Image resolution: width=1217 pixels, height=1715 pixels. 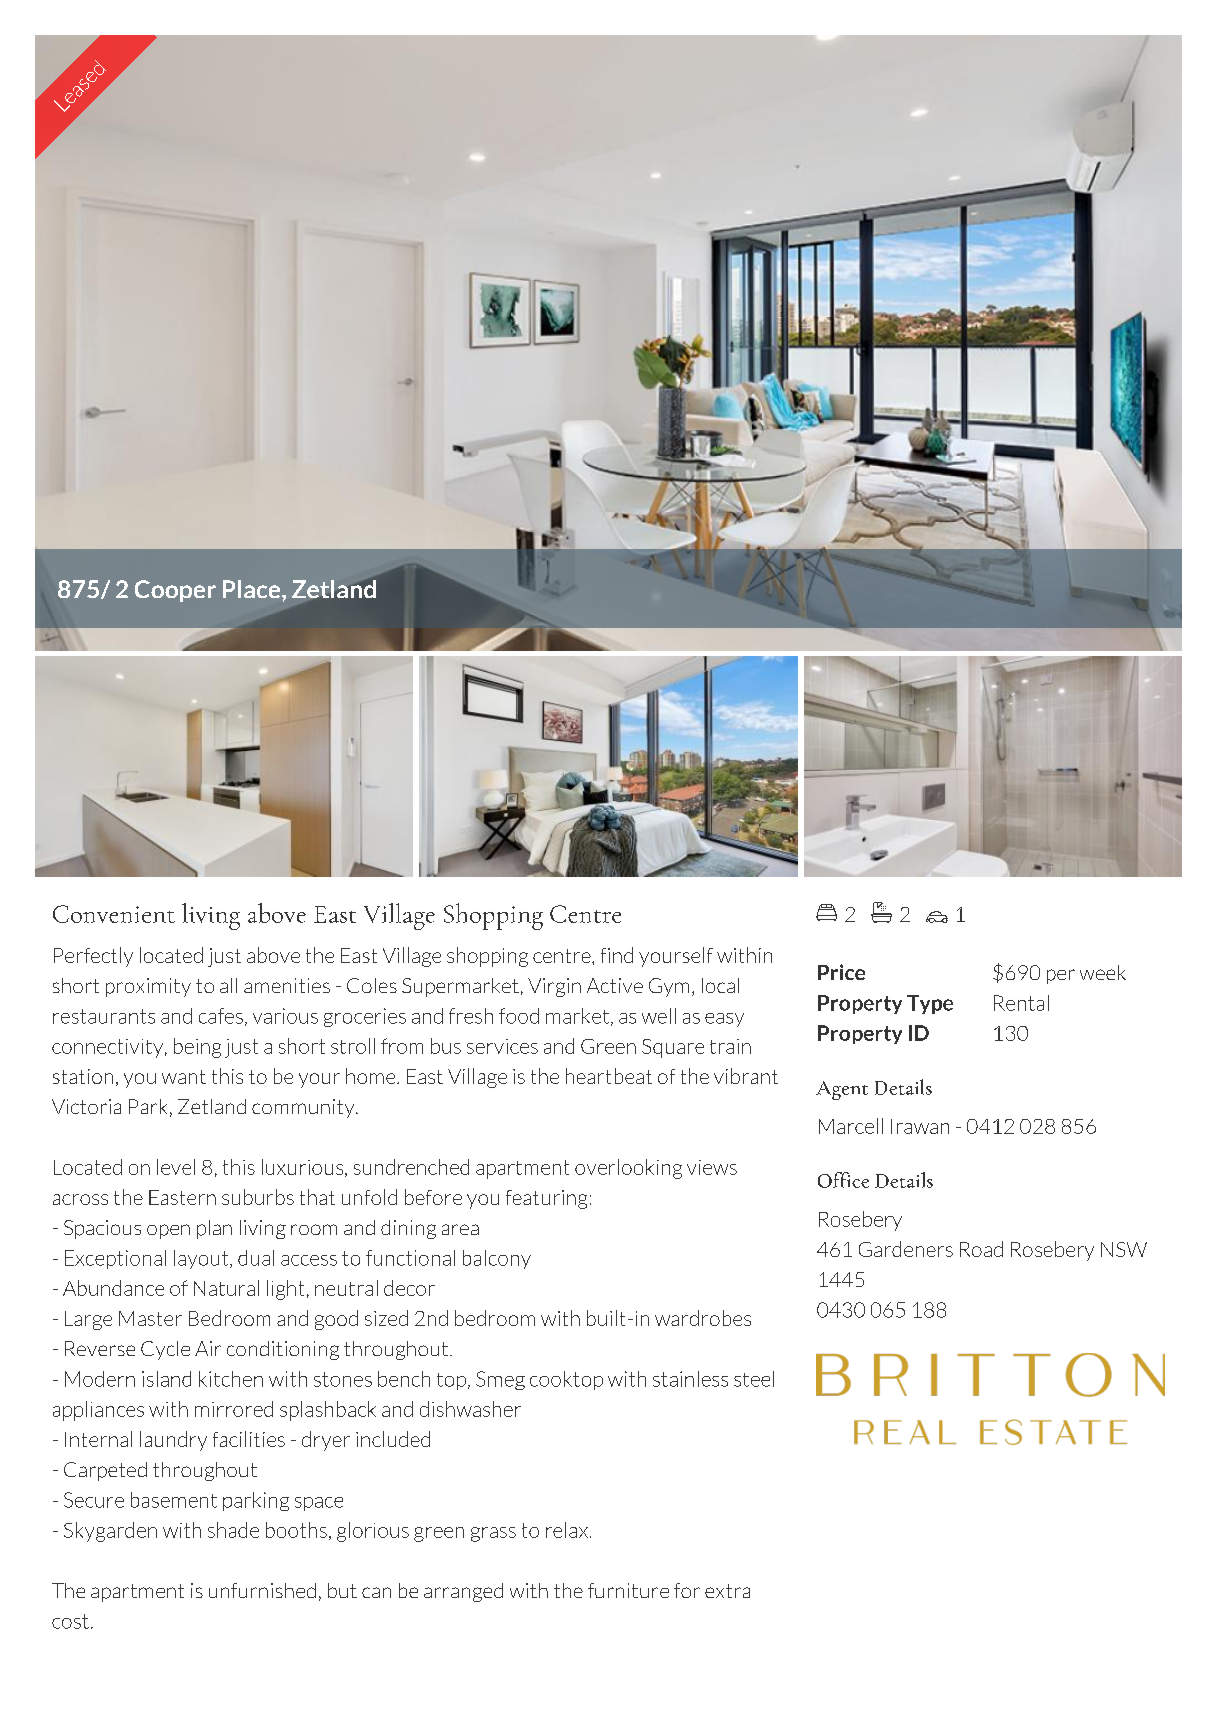 What do you see at coordinates (228, 985) in the screenshot?
I see `all` at bounding box center [228, 985].
